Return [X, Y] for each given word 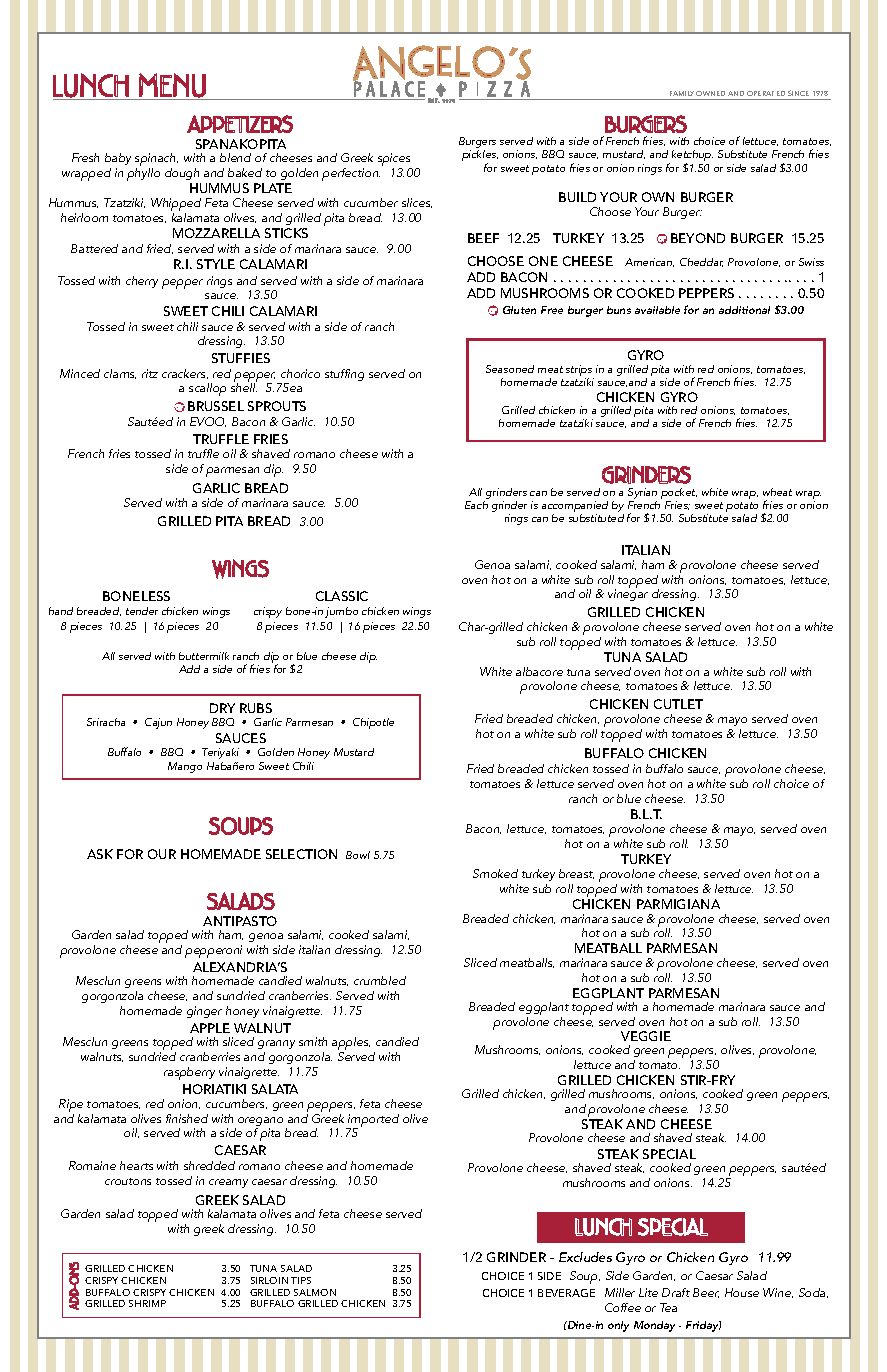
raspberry [189, 1073]
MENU [172, 85]
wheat [777, 492]
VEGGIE [646, 1036]
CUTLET [678, 704]
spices [394, 159]
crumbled [380, 980]
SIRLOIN [269, 1280]
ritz [150, 373]
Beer [706, 1293]
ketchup [692, 157]
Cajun [158, 723]
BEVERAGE [566, 1293]
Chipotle [373, 723]
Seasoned [510, 369]
